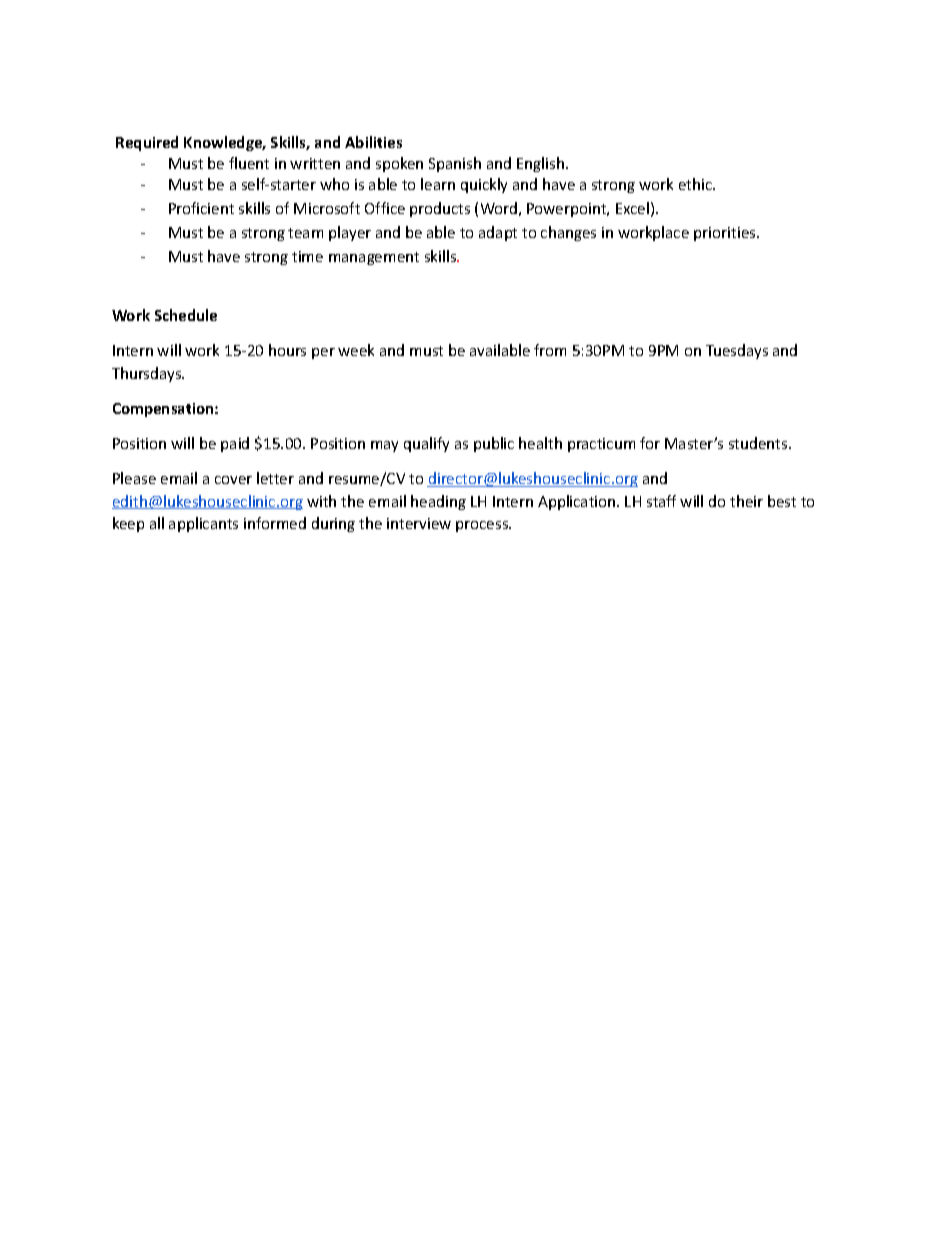 The image size is (952, 1233). I want to click on fluent, so click(249, 163).
